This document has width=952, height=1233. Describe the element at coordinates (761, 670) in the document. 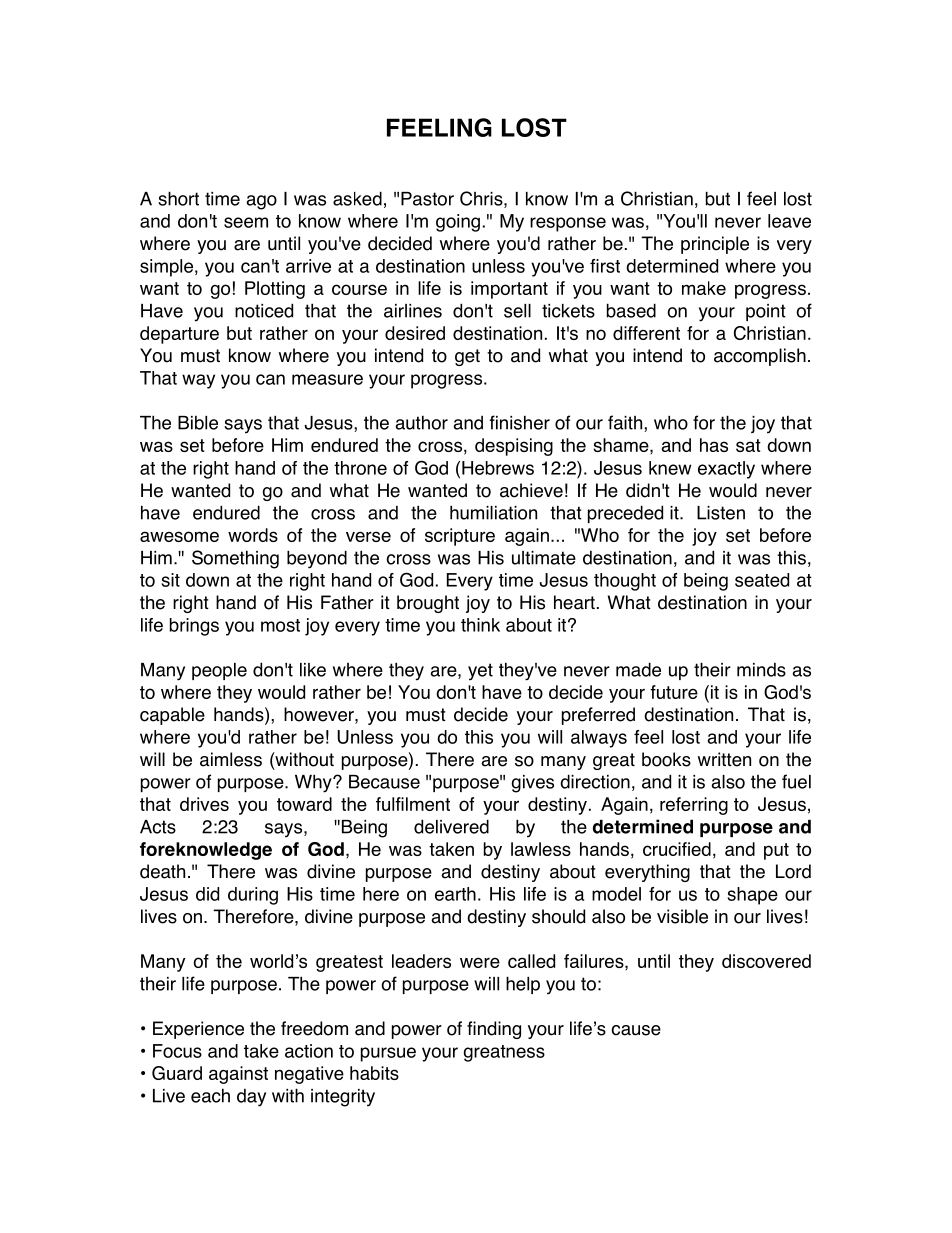

I see `minds` at that location.
